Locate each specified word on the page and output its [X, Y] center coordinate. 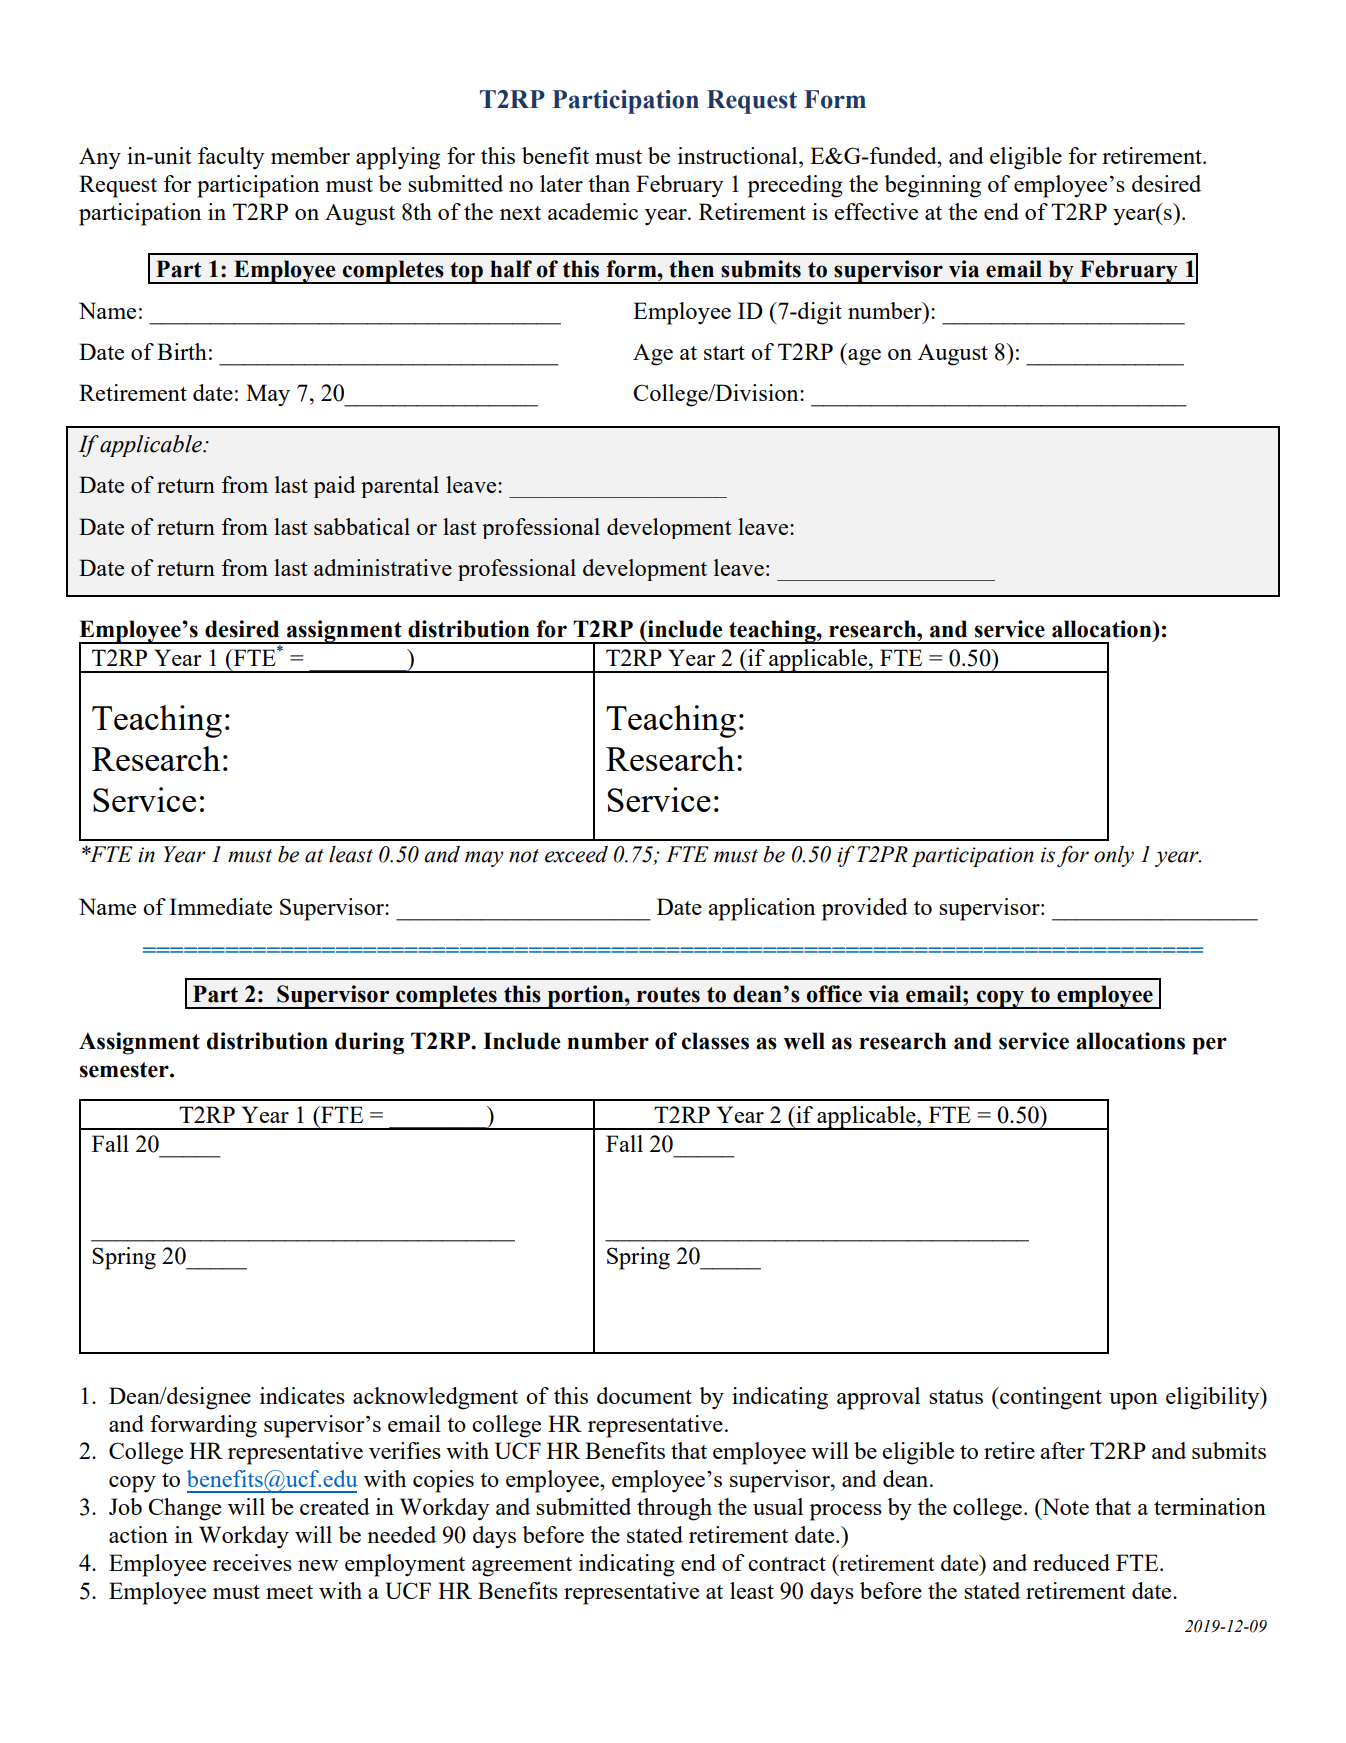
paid [335, 487]
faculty [231, 158]
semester [125, 1070]
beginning [932, 186]
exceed [576, 854]
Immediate [220, 906]
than [609, 183]
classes [715, 1041]
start [724, 353]
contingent [1050, 1398]
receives [252, 1562]
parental [400, 487]
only [1114, 856]
